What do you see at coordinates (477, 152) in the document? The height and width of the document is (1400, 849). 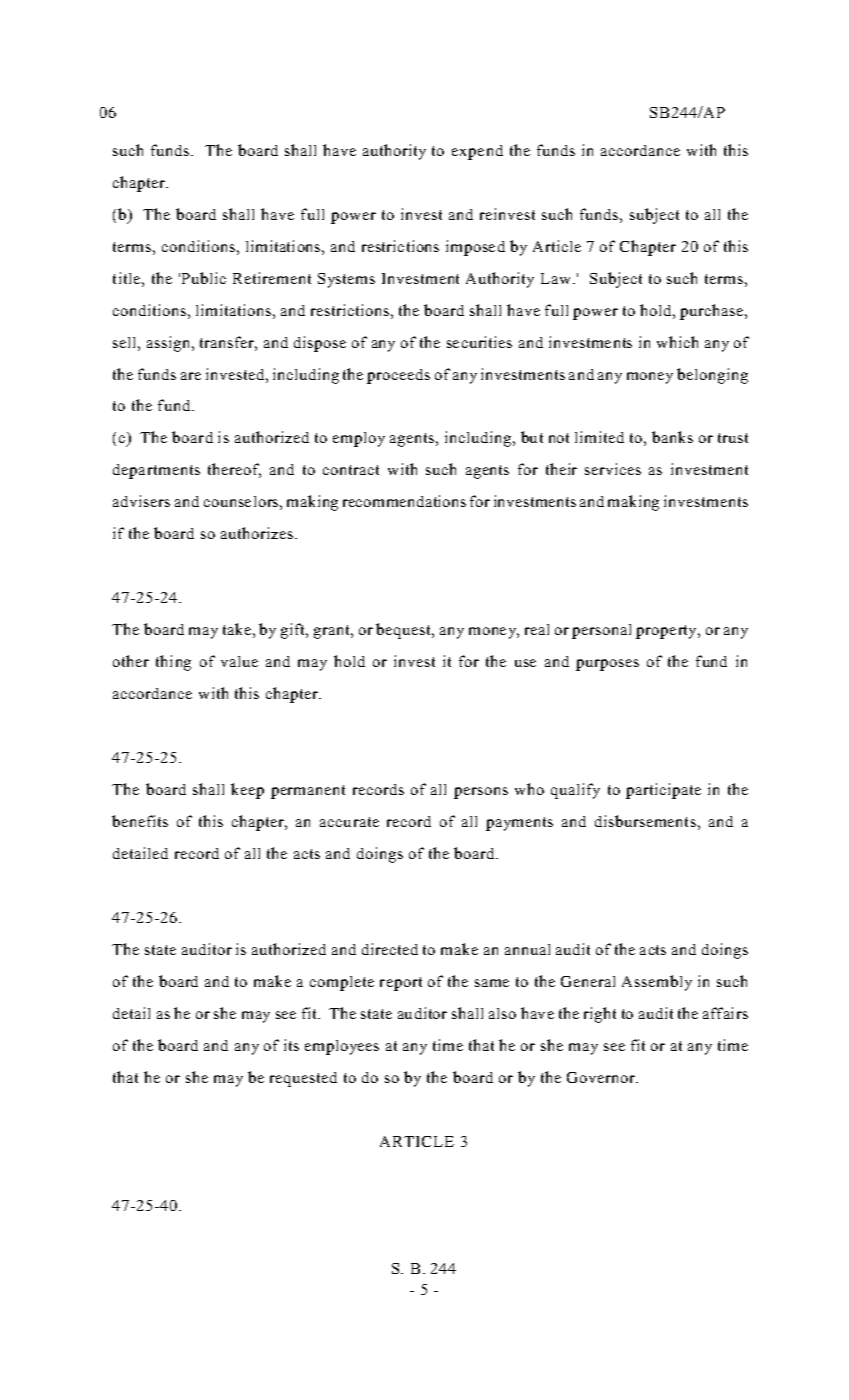 I see `expend` at bounding box center [477, 152].
